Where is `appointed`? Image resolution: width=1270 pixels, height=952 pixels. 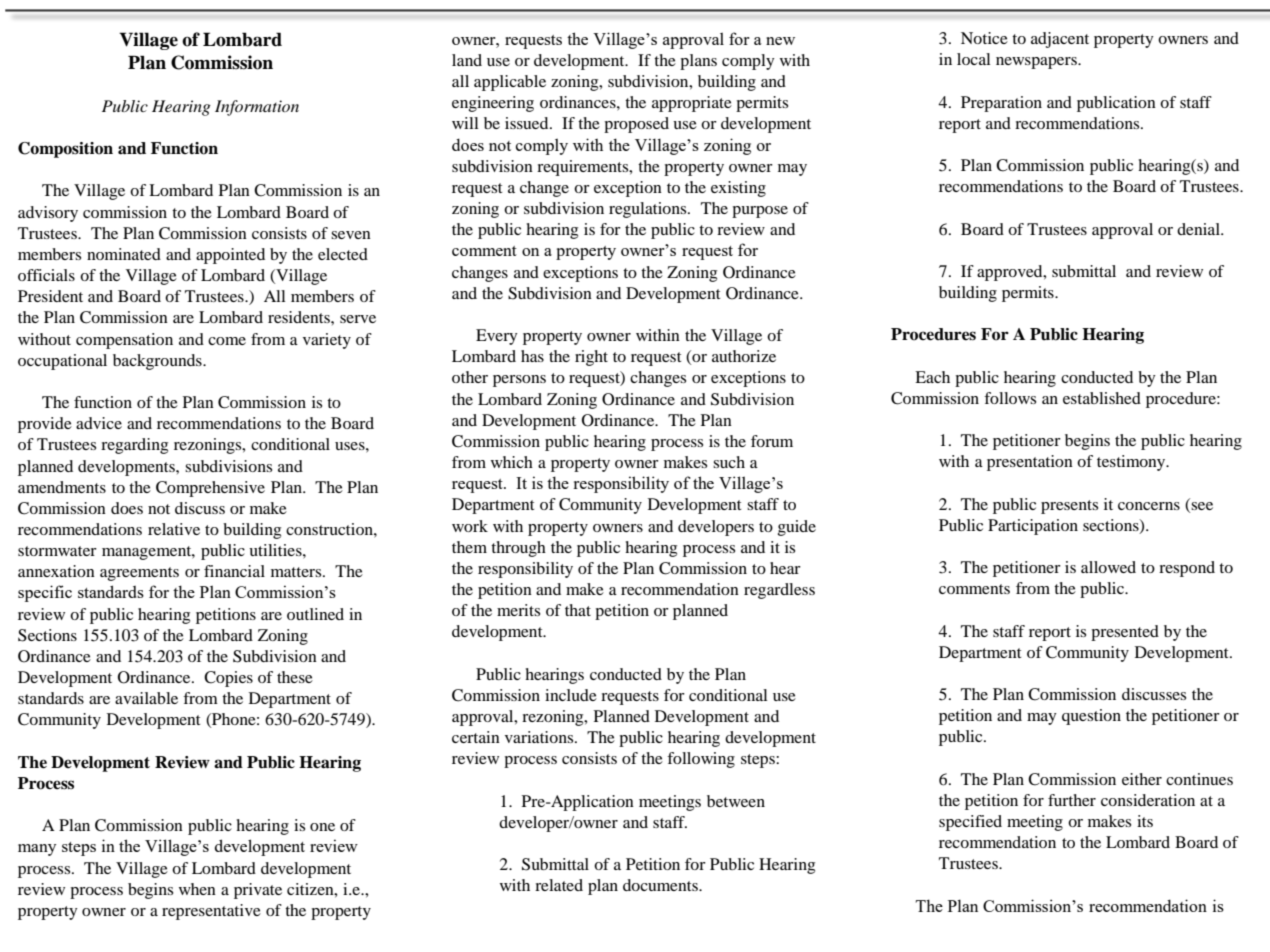
appointed is located at coordinates (230, 256).
